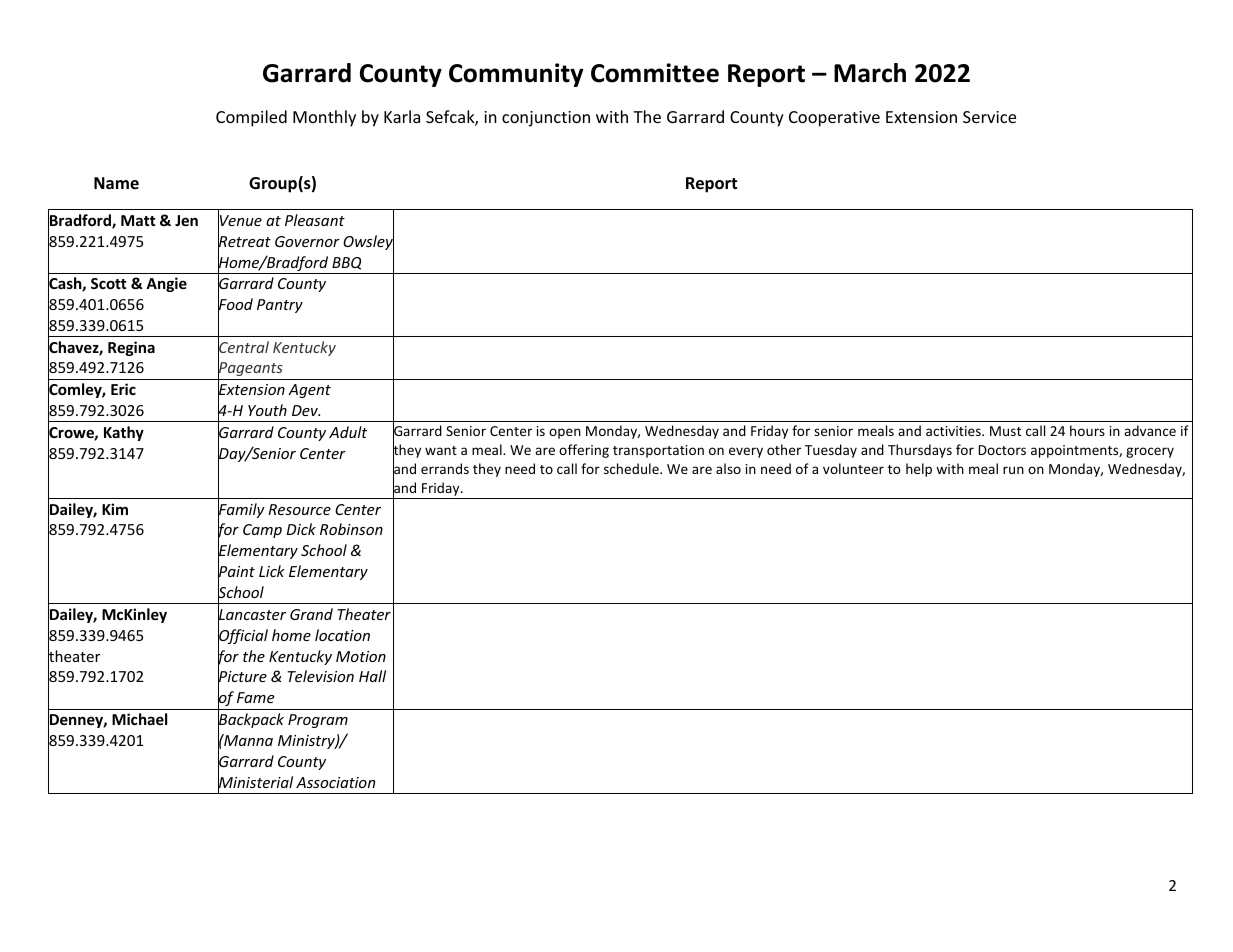 The width and height of the screenshot is (1233, 952). I want to click on Must, so click(1005, 431).
